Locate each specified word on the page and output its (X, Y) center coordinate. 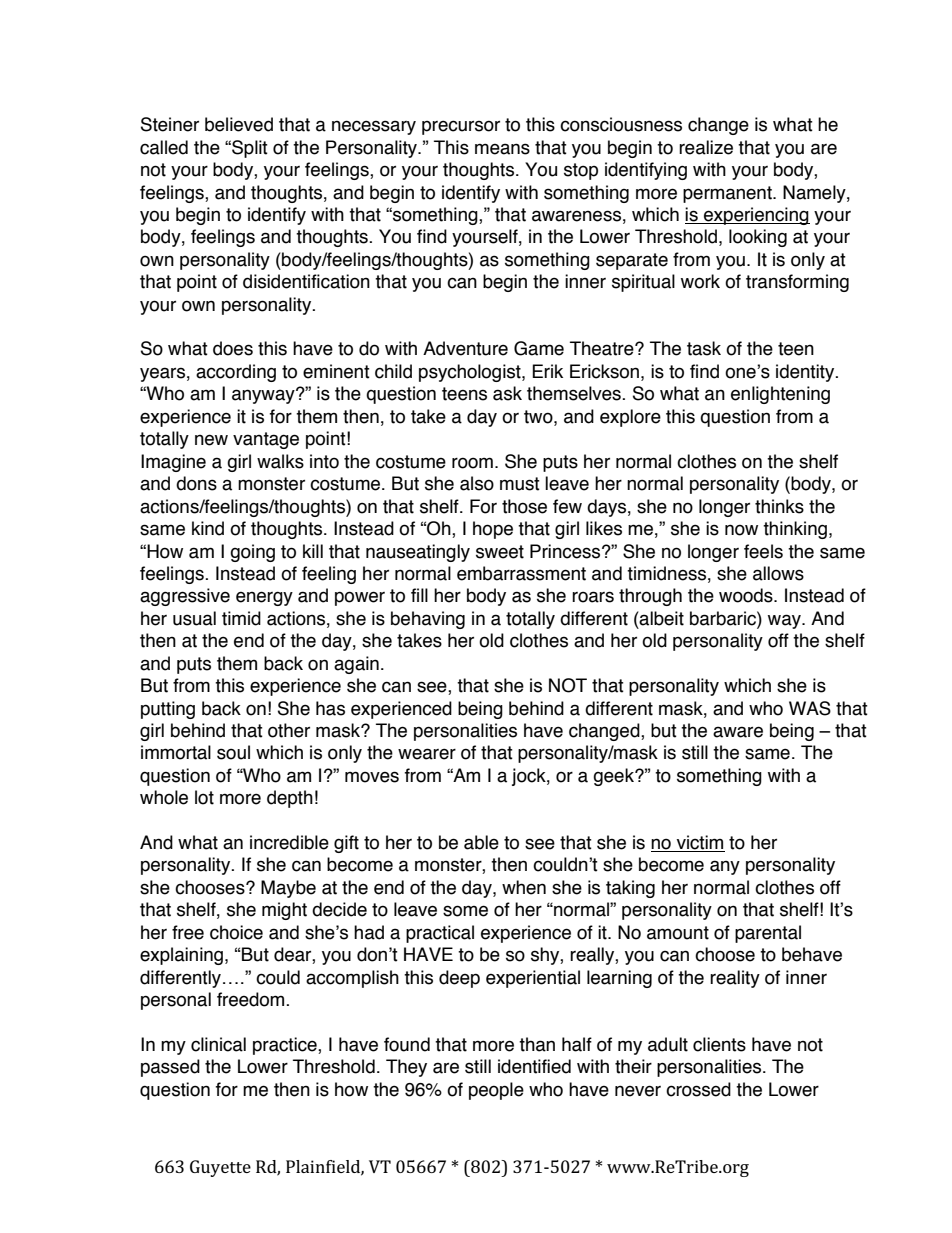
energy (264, 598)
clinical (218, 1044)
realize (706, 147)
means (502, 149)
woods (747, 595)
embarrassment (521, 573)
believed (239, 124)
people (496, 1091)
